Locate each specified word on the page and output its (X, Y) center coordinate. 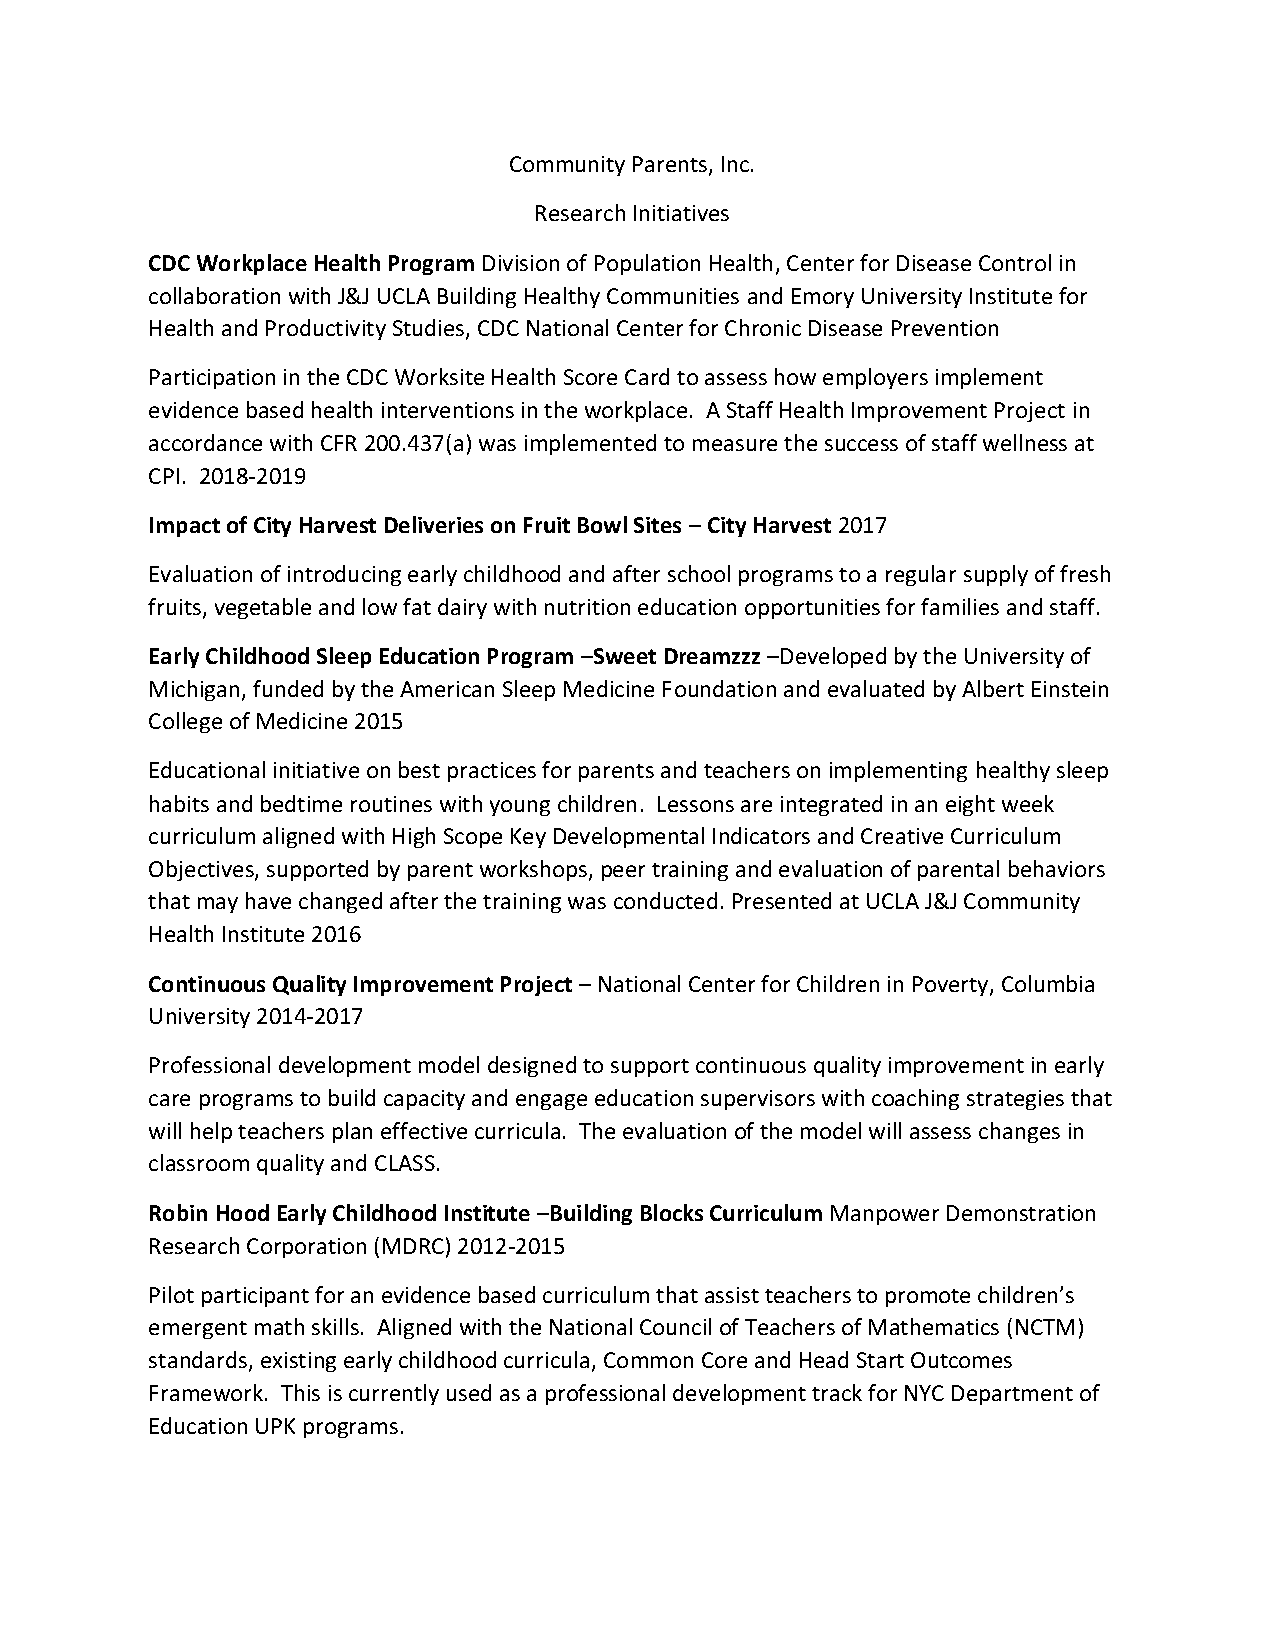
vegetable (263, 608)
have (268, 900)
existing (298, 1362)
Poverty (952, 986)
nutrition (587, 607)
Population (647, 264)
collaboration (214, 295)
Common (648, 1360)
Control (1015, 262)
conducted (665, 900)
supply (996, 575)
